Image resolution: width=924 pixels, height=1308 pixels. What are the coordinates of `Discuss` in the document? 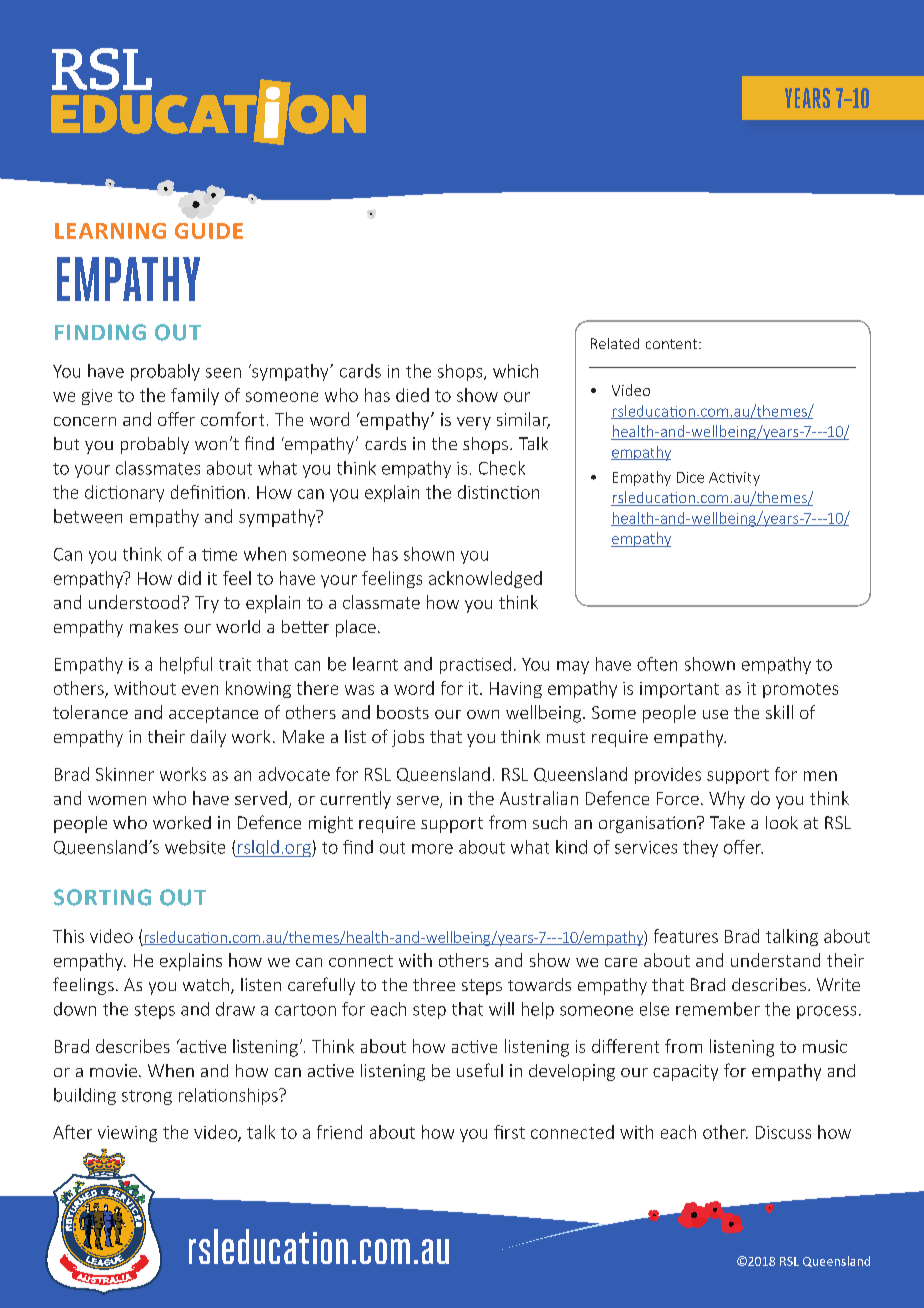 It's located at (783, 1132).
